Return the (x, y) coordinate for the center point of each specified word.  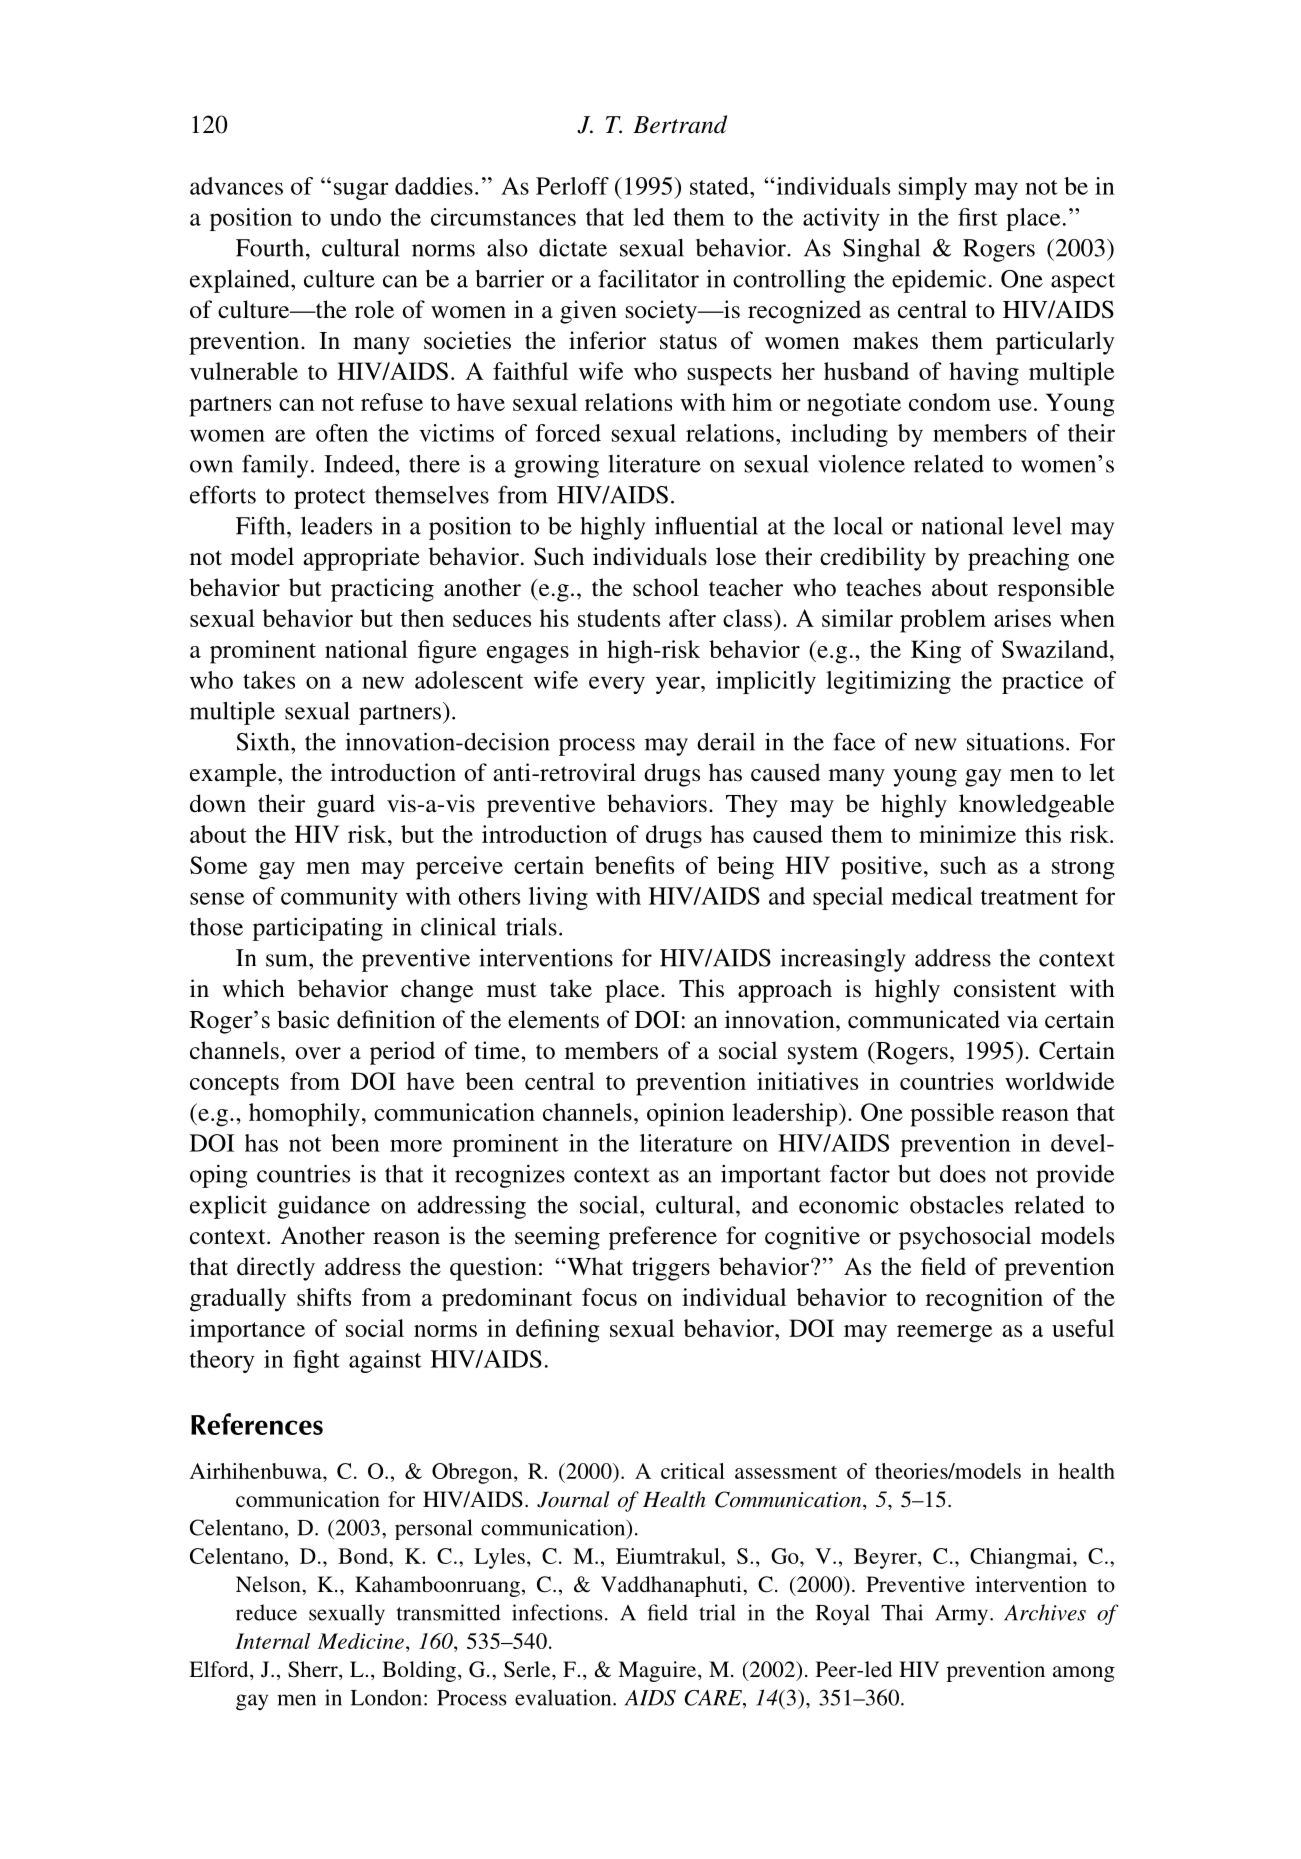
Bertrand (680, 124)
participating (318, 929)
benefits (634, 865)
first (978, 217)
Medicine (361, 1641)
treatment (1029, 897)
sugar (361, 191)
